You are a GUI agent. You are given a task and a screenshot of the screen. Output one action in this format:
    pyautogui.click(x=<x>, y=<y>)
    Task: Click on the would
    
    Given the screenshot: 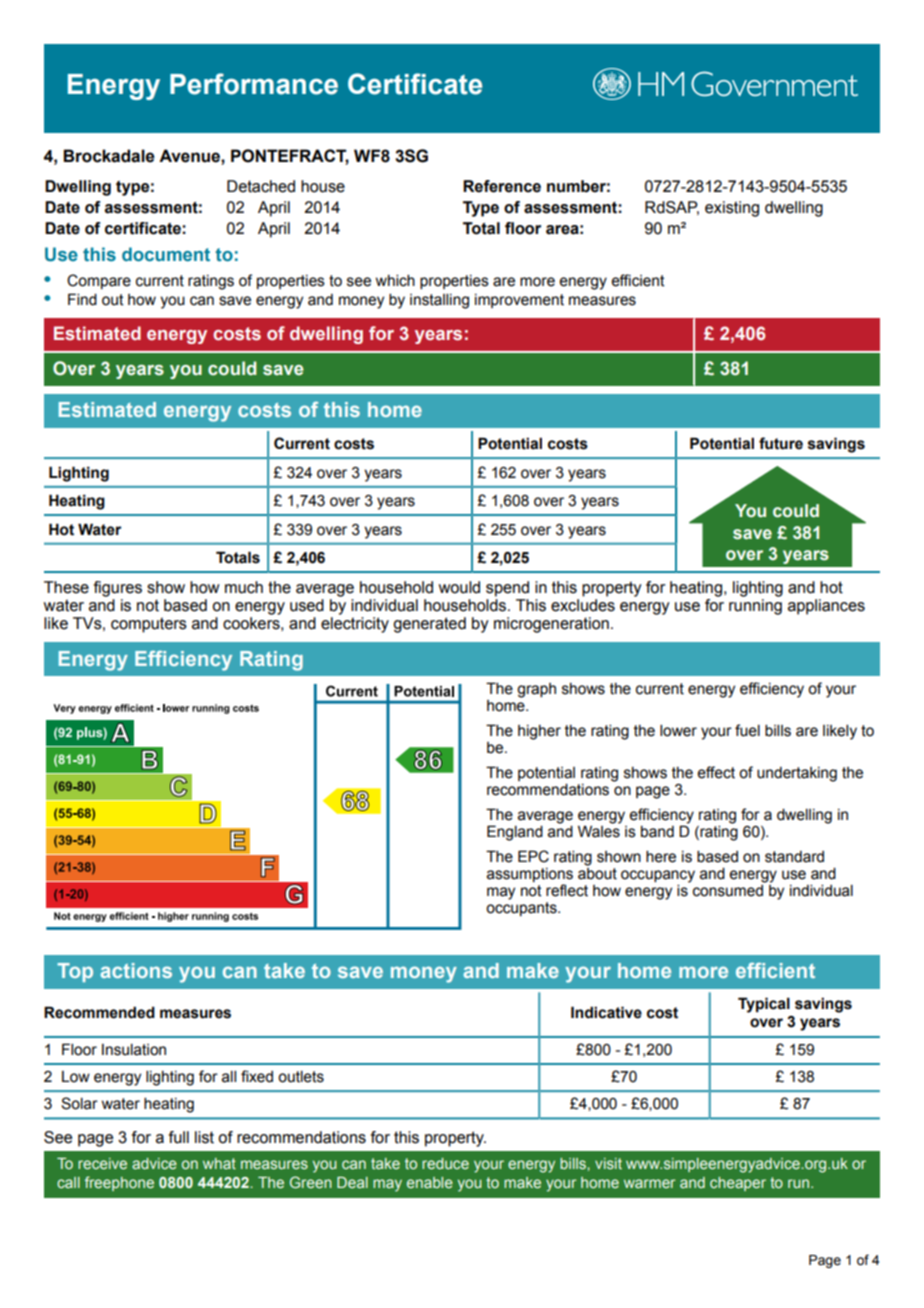 What is the action you would take?
    pyautogui.click(x=459, y=587)
